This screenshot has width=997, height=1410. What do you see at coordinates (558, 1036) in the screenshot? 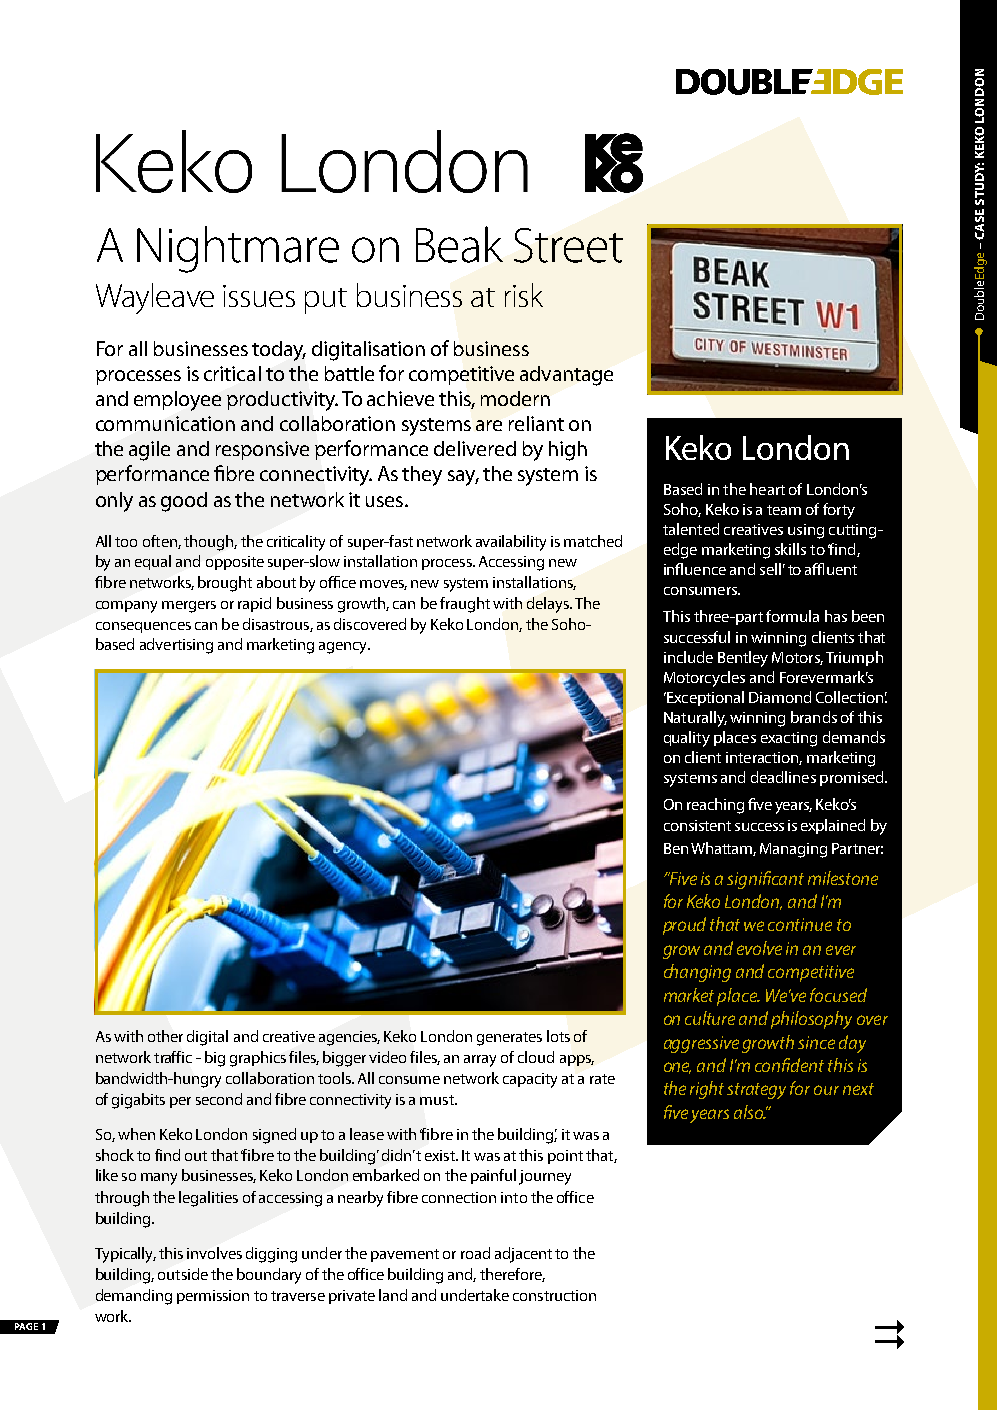
I see `lots` at bounding box center [558, 1036].
